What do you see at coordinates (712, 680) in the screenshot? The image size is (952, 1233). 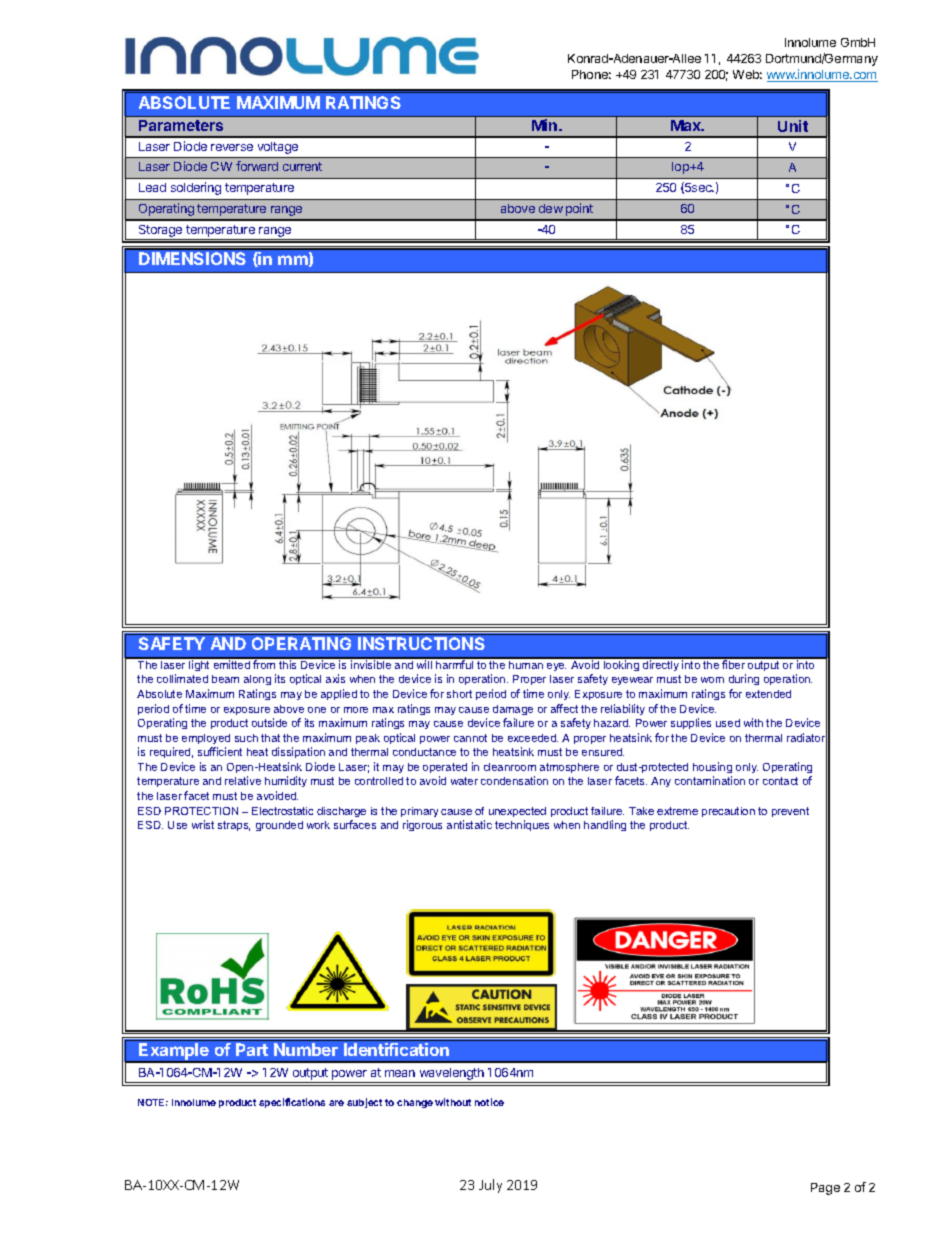 I see `worn` at bounding box center [712, 680].
